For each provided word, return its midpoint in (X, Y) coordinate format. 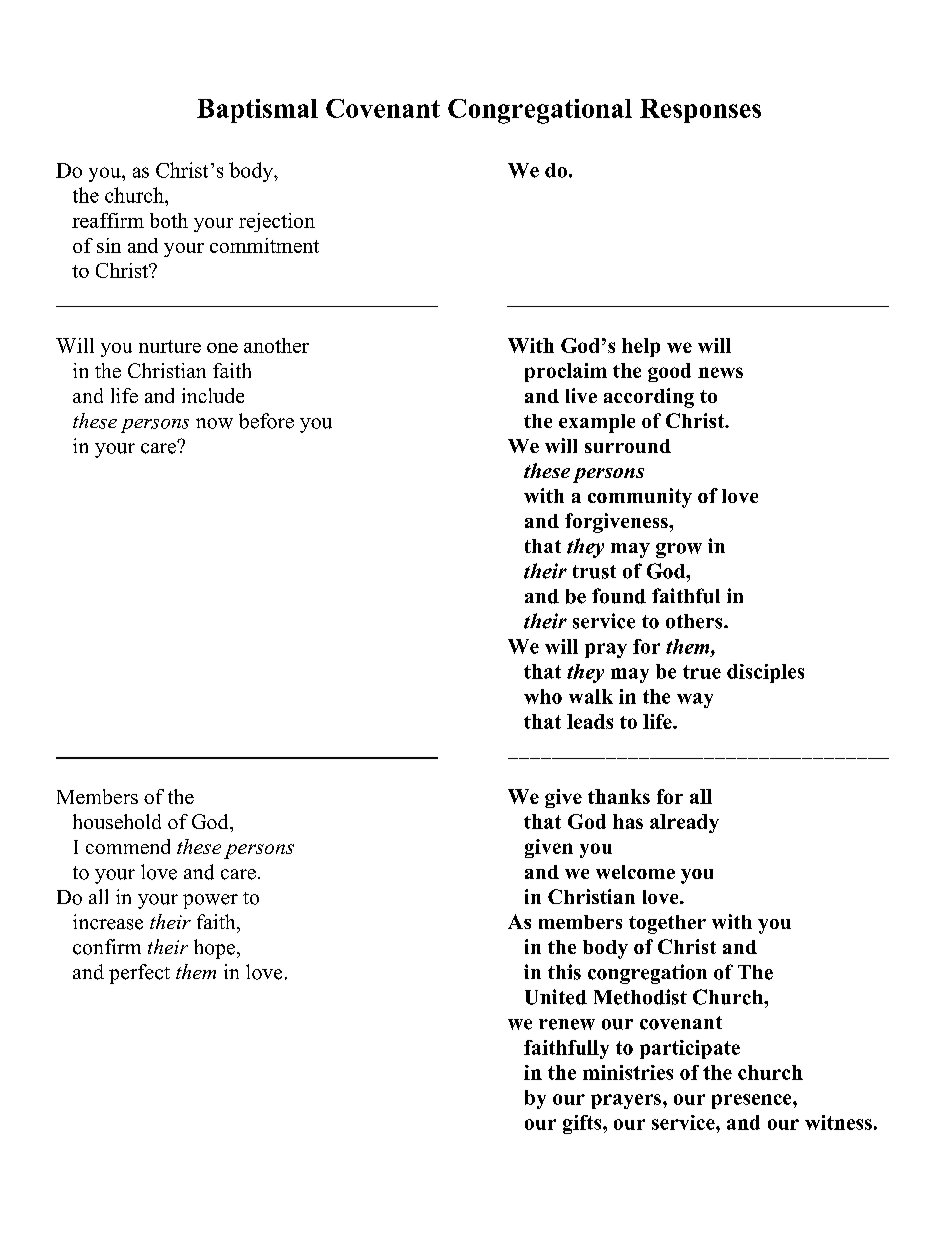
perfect (139, 974)
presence (753, 1101)
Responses (700, 111)
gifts (583, 1124)
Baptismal (257, 111)
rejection (277, 222)
